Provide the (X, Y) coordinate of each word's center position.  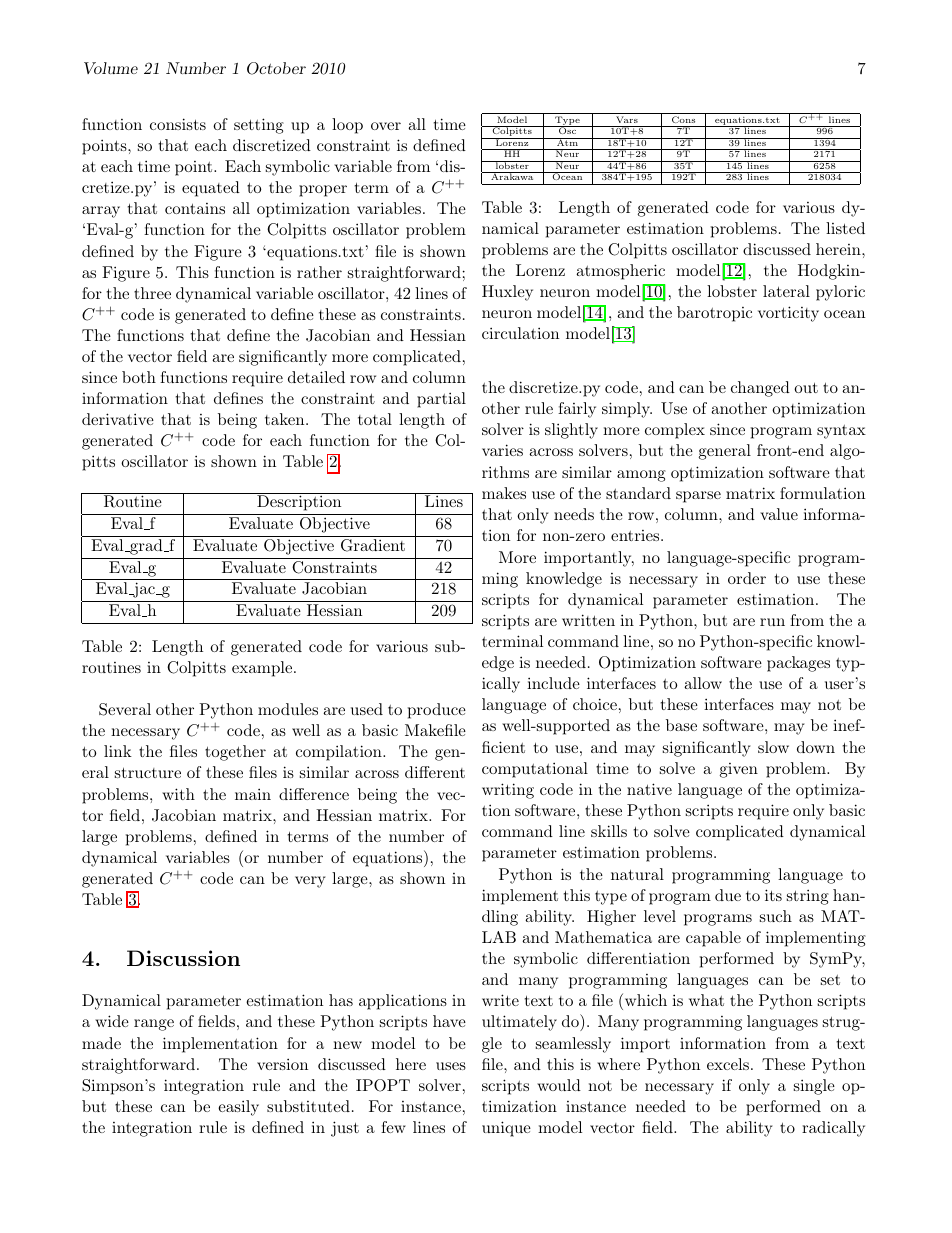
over (386, 126)
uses (451, 1066)
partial (441, 400)
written (588, 620)
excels (728, 1064)
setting (259, 126)
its (773, 895)
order (747, 578)
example (262, 669)
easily (238, 1108)
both (139, 377)
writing (508, 791)
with (178, 794)
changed (760, 389)
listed (845, 228)
